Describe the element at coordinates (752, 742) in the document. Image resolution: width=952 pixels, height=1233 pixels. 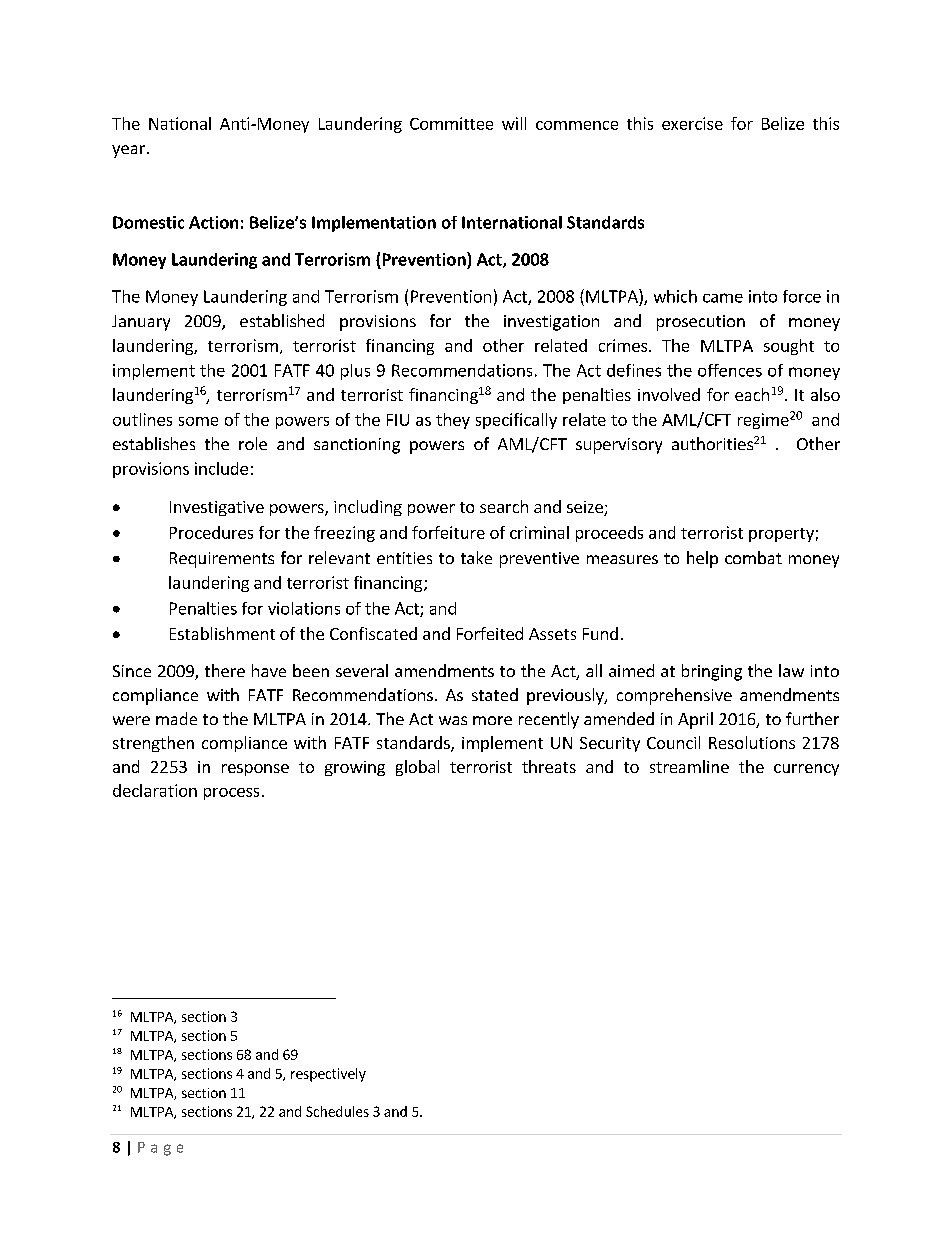
I see `Resolutions` at that location.
